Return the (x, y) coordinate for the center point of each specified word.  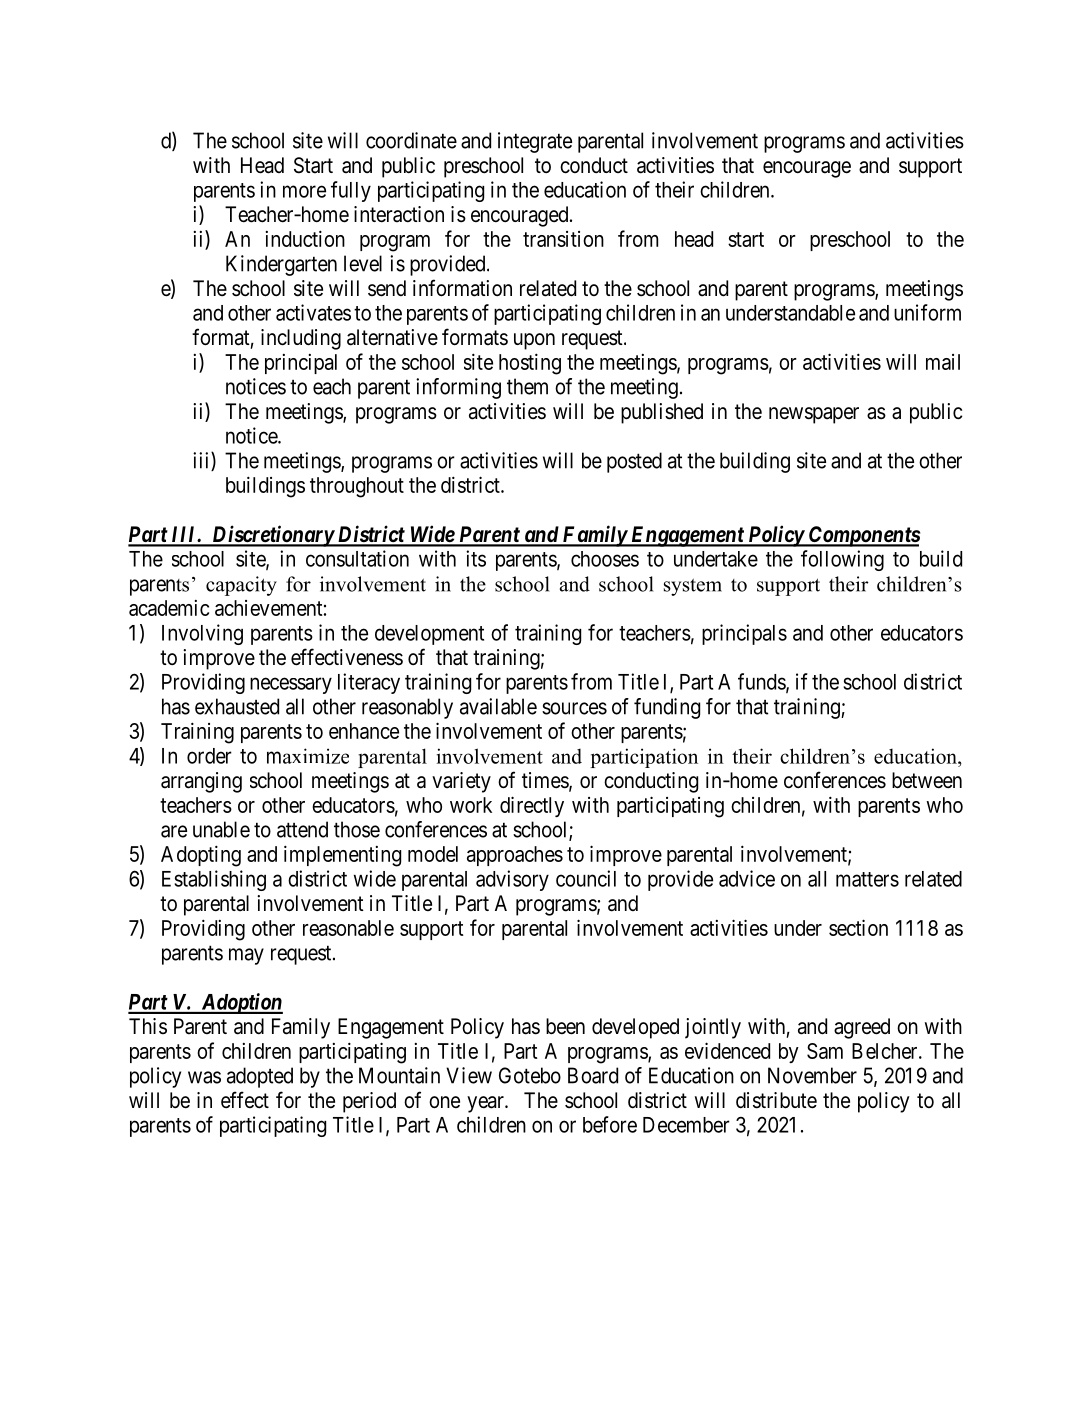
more (304, 191)
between (927, 780)
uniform (927, 312)
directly (532, 806)
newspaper (814, 415)
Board (593, 1075)
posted (634, 462)
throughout (357, 487)
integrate (535, 142)
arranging (201, 782)
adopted (260, 1077)
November (812, 1075)
